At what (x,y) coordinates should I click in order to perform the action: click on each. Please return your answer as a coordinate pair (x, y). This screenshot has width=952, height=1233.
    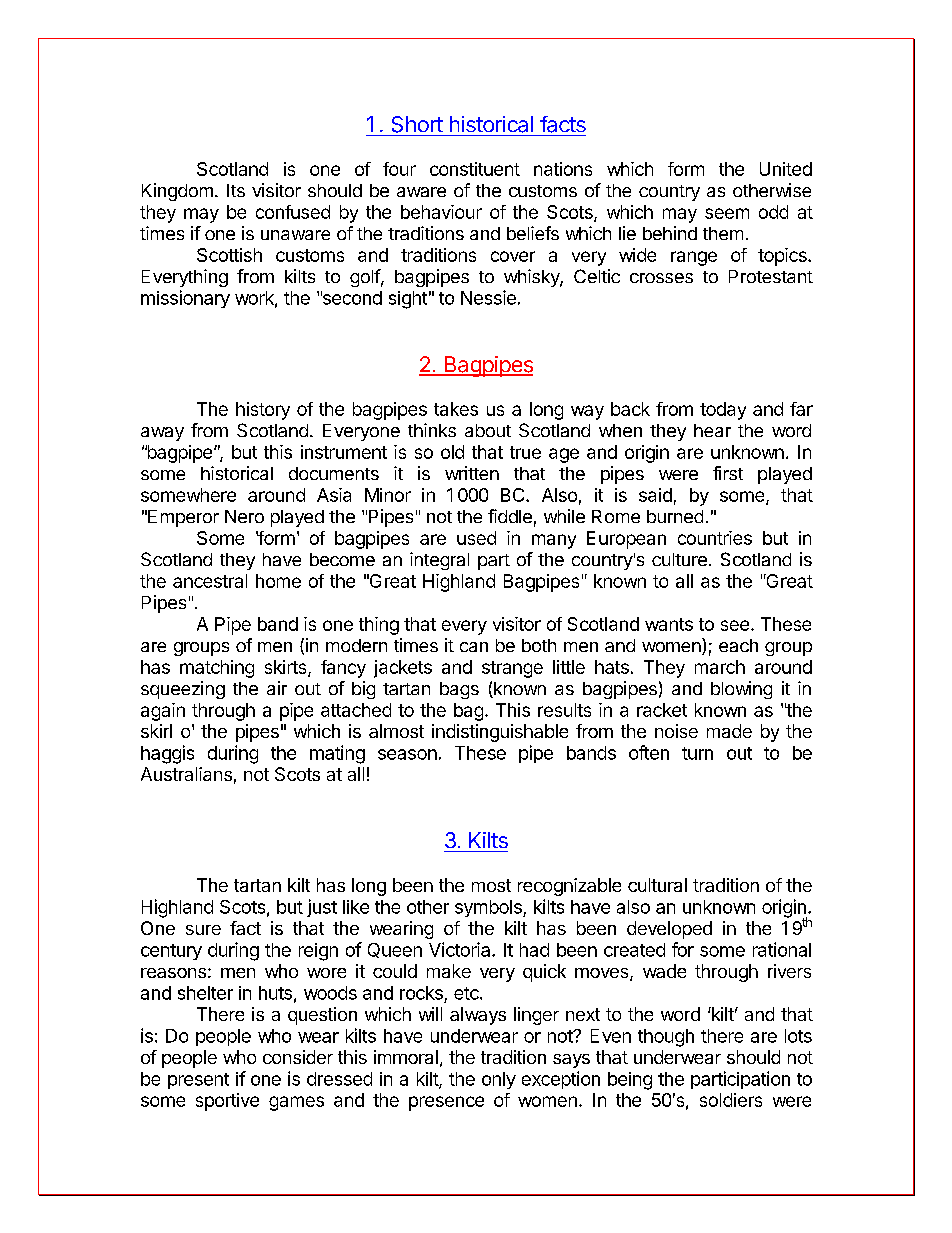
    Looking at the image, I should click on (738, 645).
